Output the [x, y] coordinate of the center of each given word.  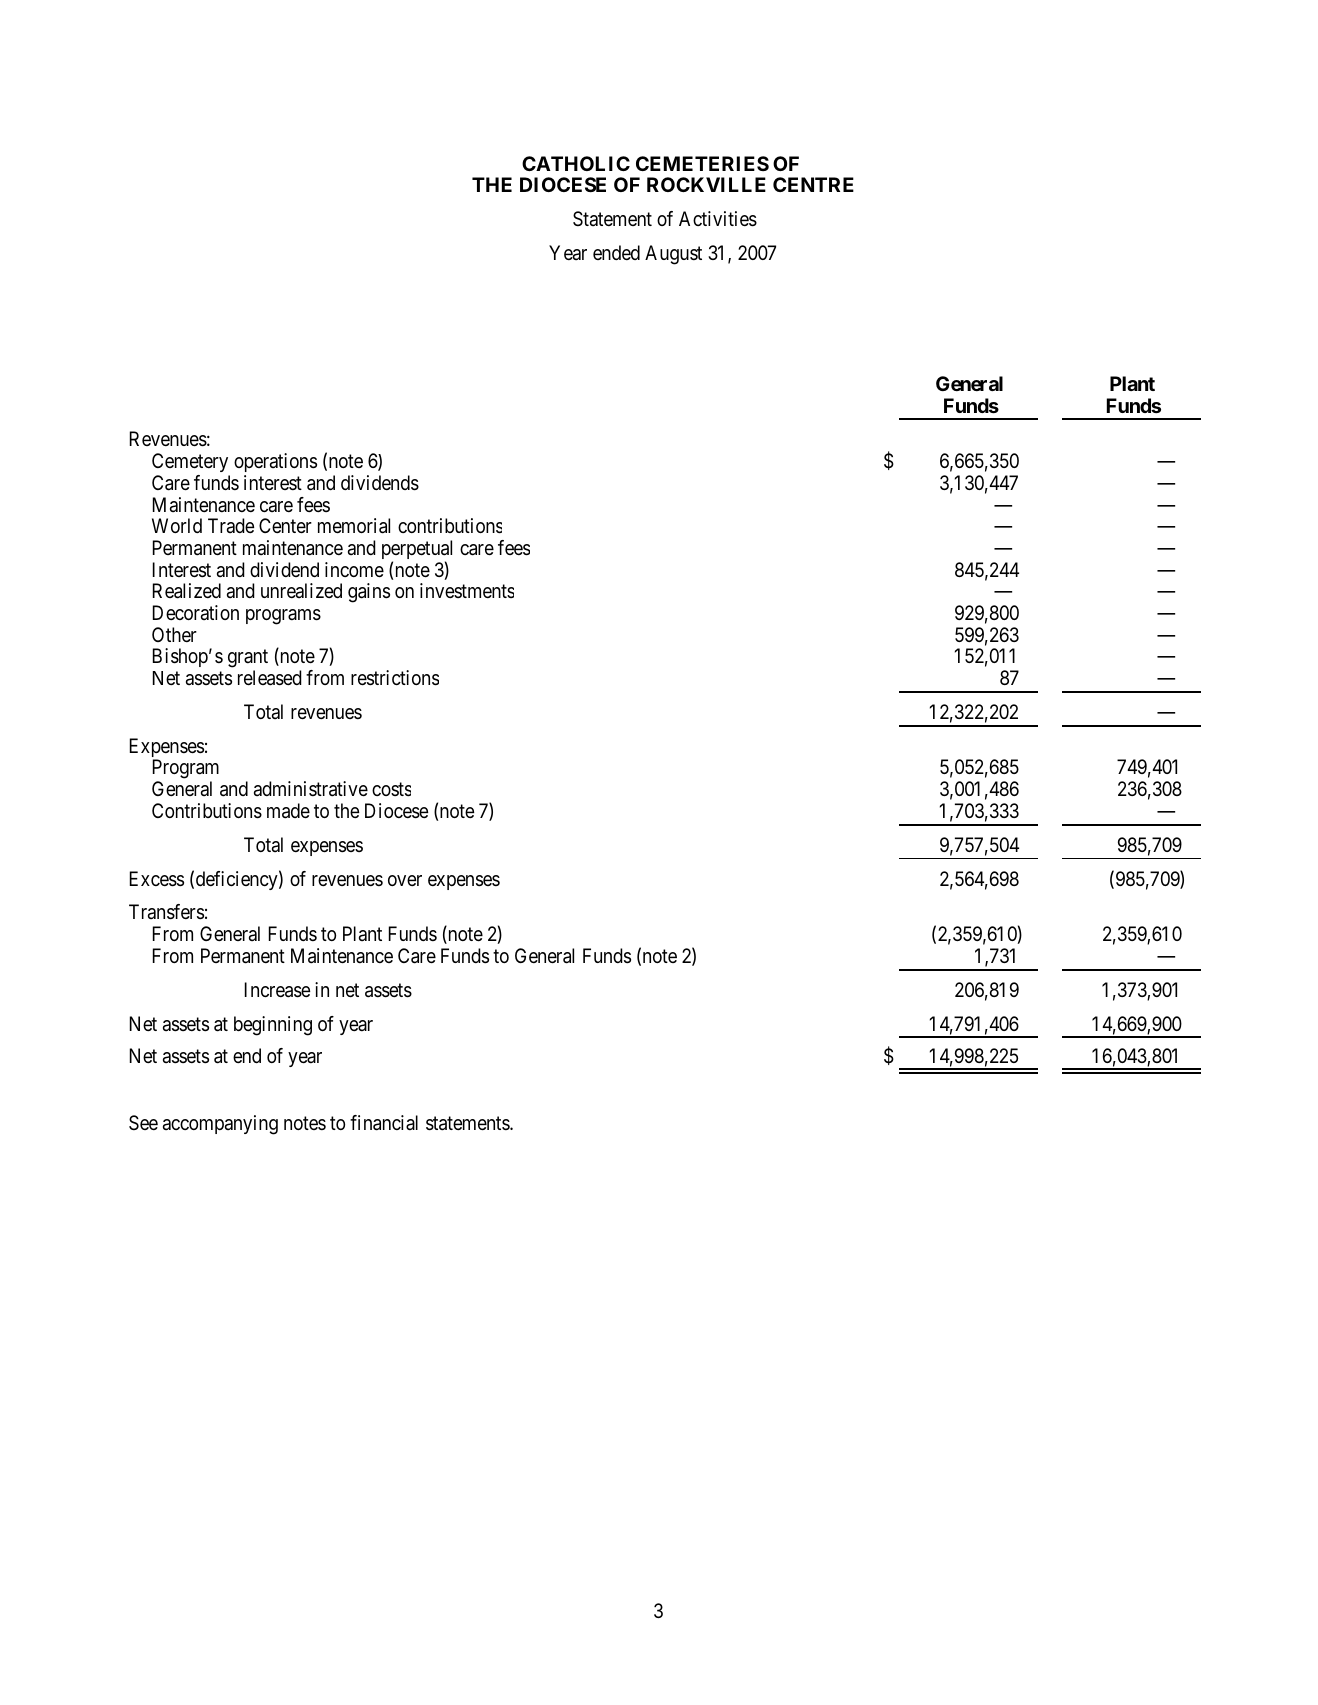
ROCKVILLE [706, 184]
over [405, 880]
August [673, 255]
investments [467, 590]
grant [248, 660]
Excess [157, 879]
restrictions [395, 678]
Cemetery [190, 462]
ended [616, 252]
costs [391, 790]
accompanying [220, 1125]
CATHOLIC [576, 163]
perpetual [417, 551]
